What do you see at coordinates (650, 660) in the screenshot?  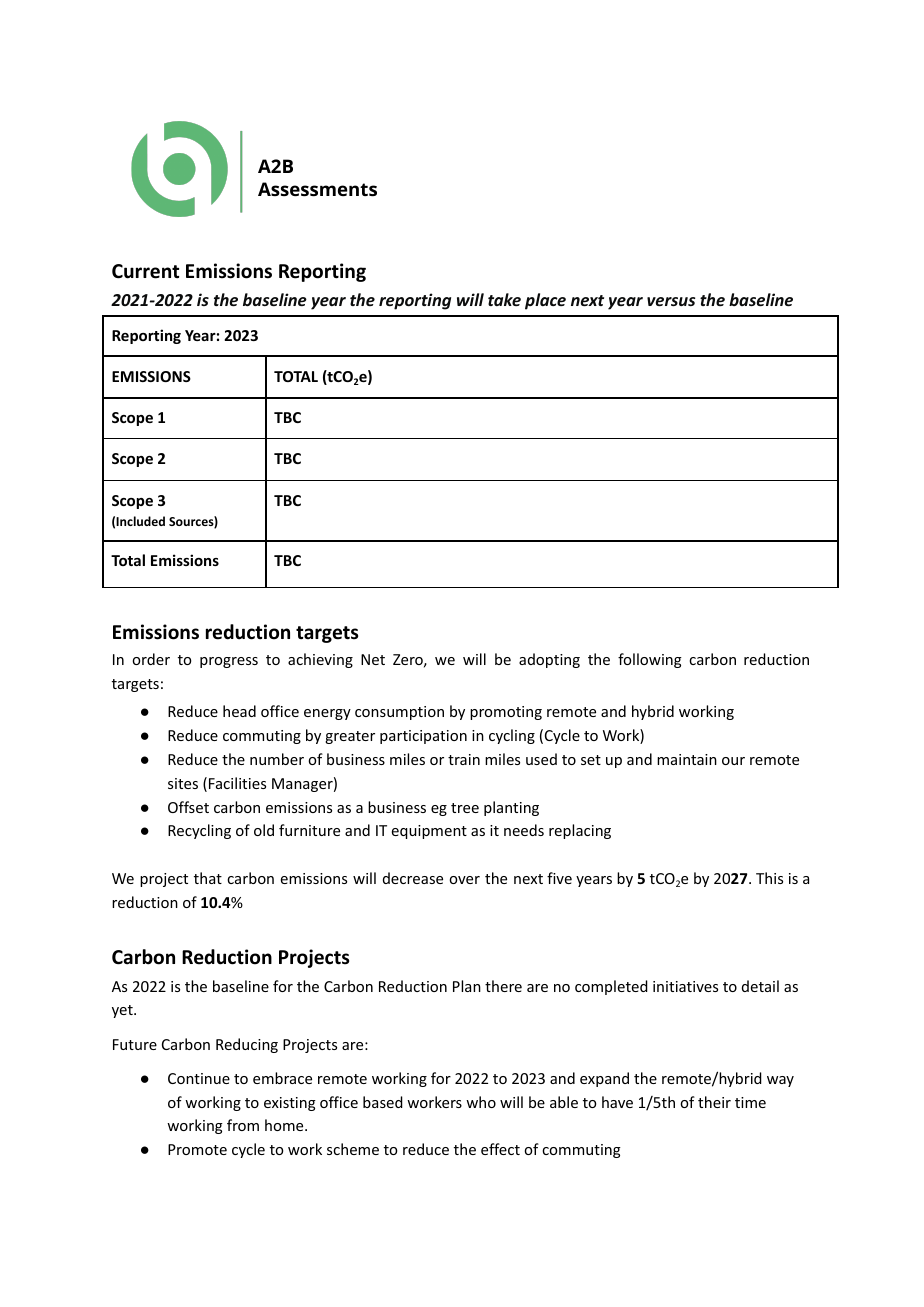 I see `following` at bounding box center [650, 660].
